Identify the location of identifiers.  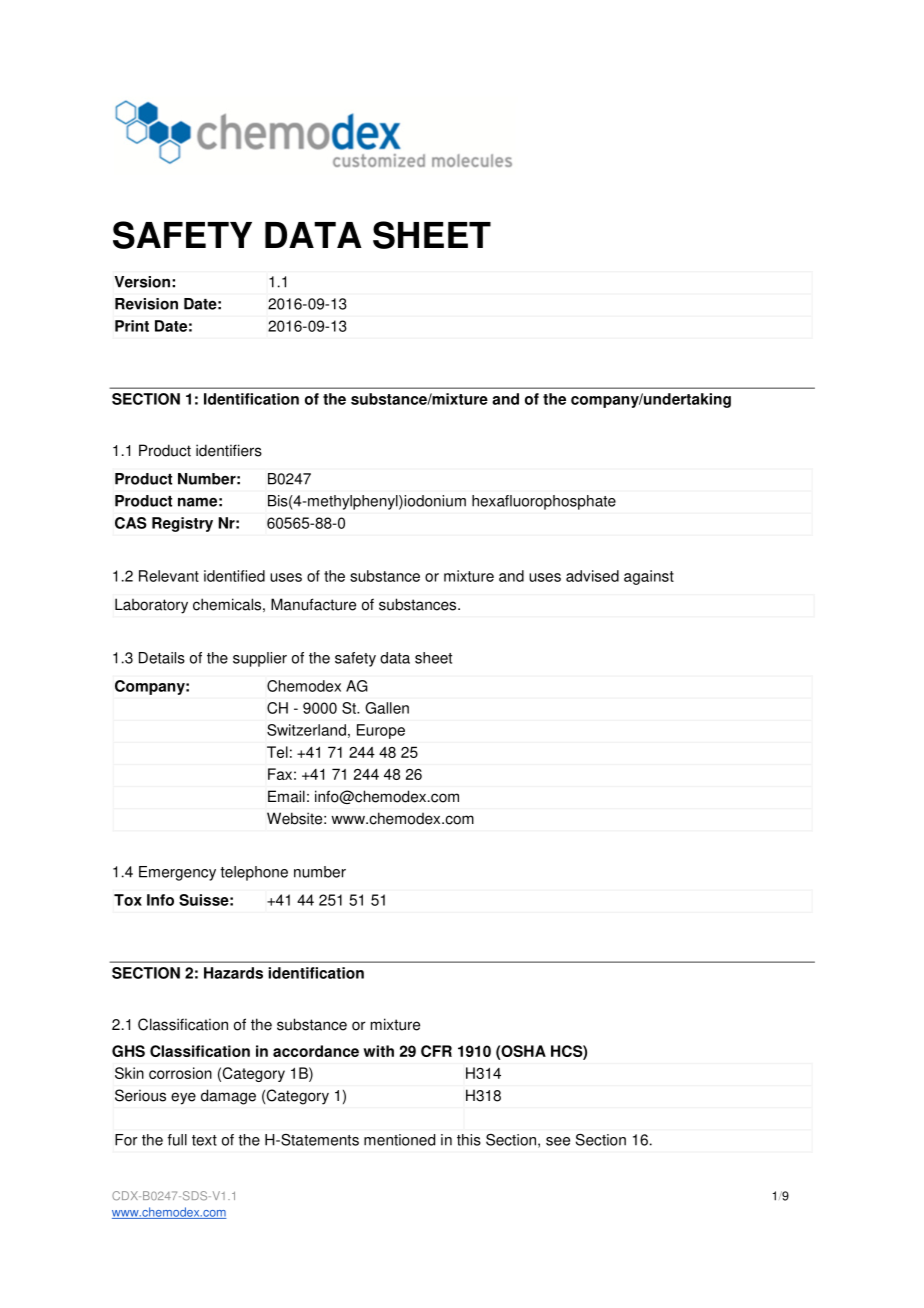
(229, 450).
